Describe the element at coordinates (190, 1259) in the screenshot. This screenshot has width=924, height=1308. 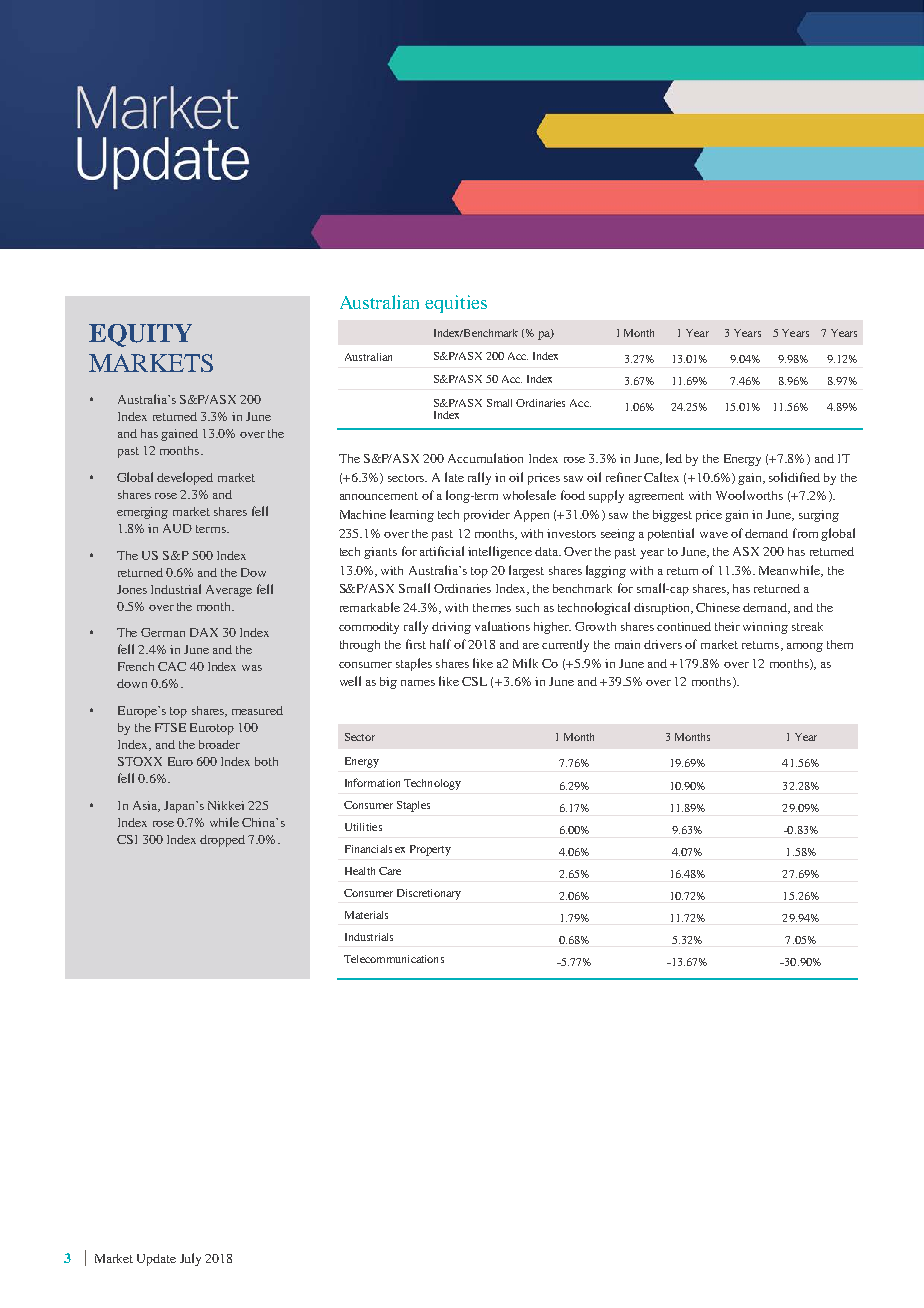
I see `July` at that location.
